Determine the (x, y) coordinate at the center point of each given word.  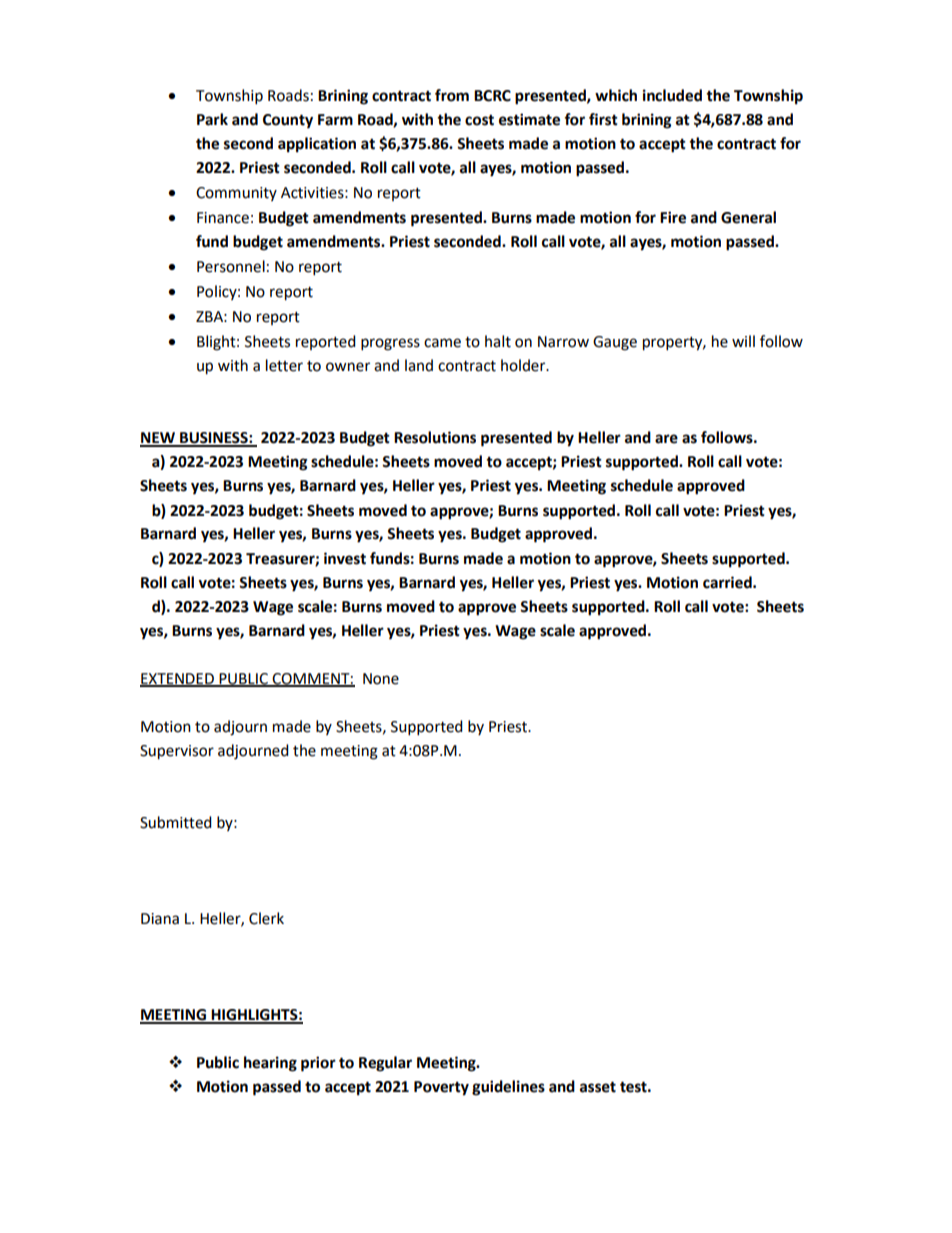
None (381, 679)
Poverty (441, 1088)
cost (479, 120)
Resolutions (435, 437)
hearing (270, 1064)
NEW (158, 439)
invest (345, 558)
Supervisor (177, 752)
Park (212, 119)
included (672, 95)
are (666, 439)
